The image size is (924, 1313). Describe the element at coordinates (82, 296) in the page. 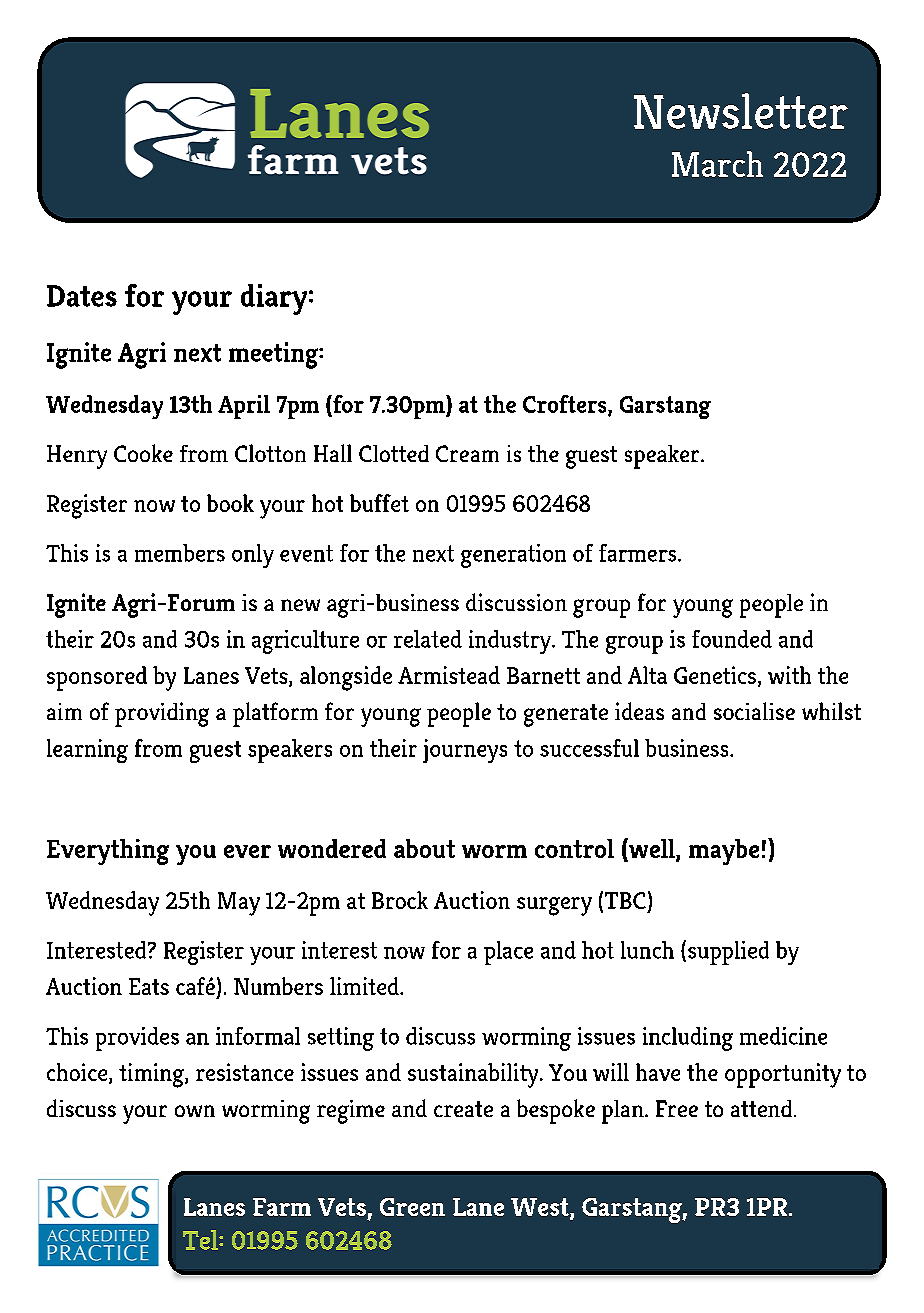

I see `Dates` at that location.
